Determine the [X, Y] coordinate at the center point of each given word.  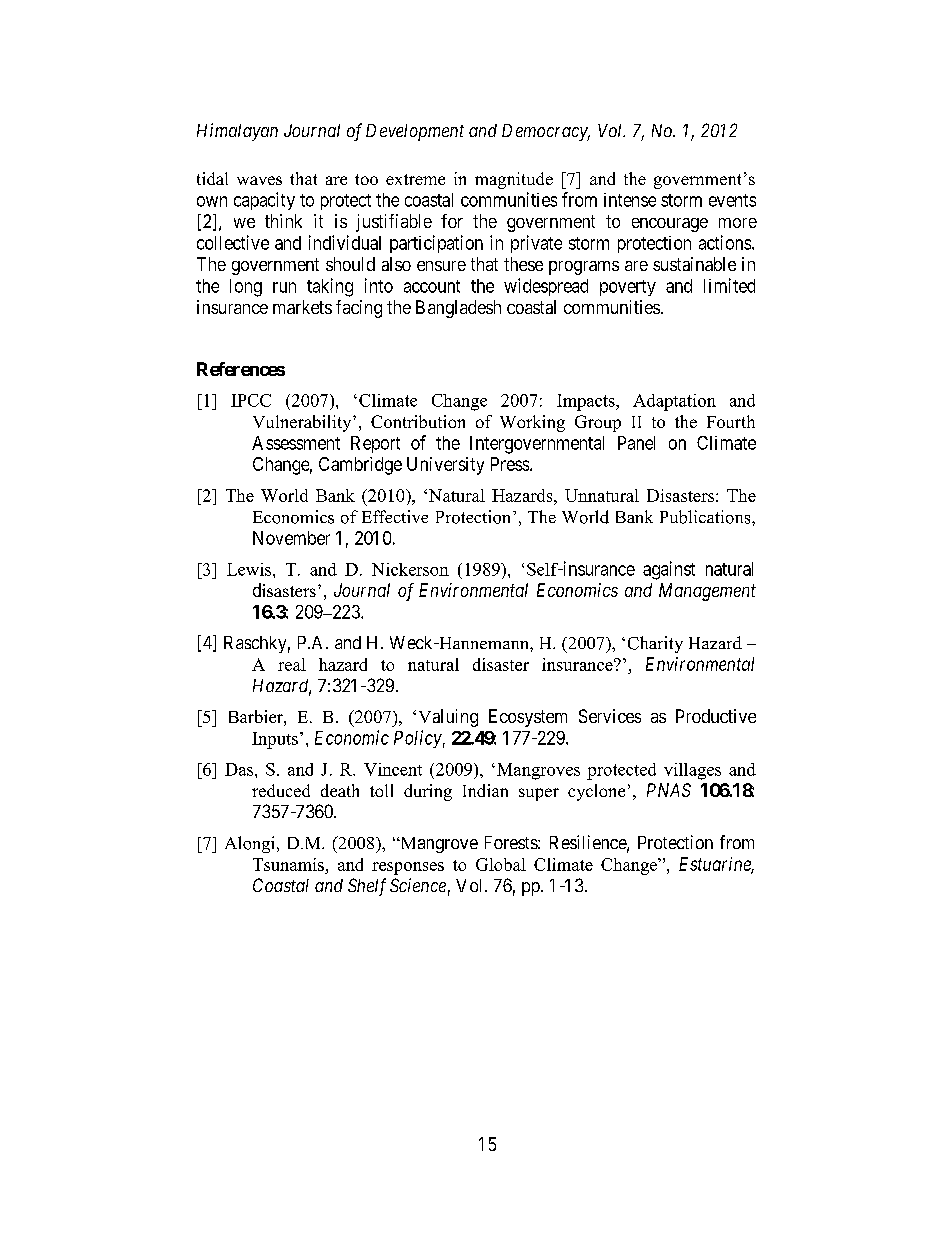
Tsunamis [288, 864]
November [291, 538]
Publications [706, 517]
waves [259, 180]
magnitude [514, 180]
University [445, 466]
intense [630, 200]
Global [501, 864]
